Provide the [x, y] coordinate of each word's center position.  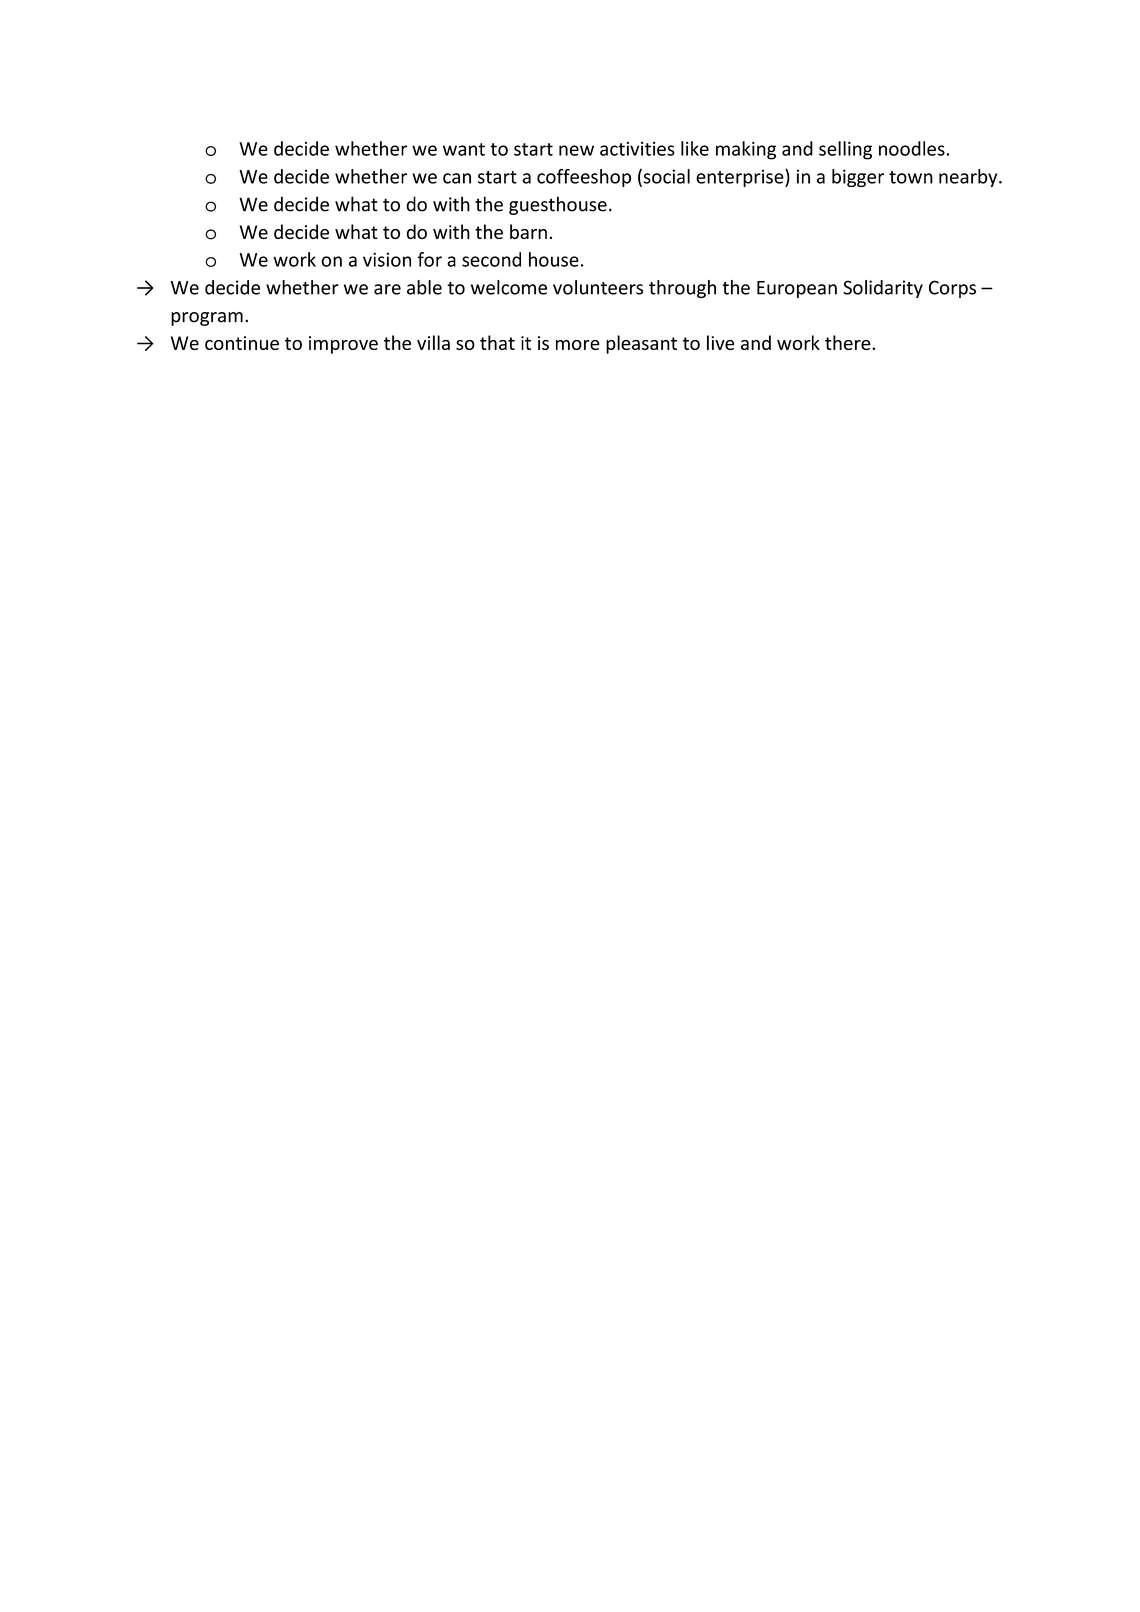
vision [387, 259]
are [387, 289]
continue [242, 343]
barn [528, 231]
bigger [858, 178]
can [457, 178]
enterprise [741, 178]
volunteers [598, 287]
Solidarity [883, 289]
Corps [952, 289]
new [576, 150]
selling [845, 150]
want [464, 149]
